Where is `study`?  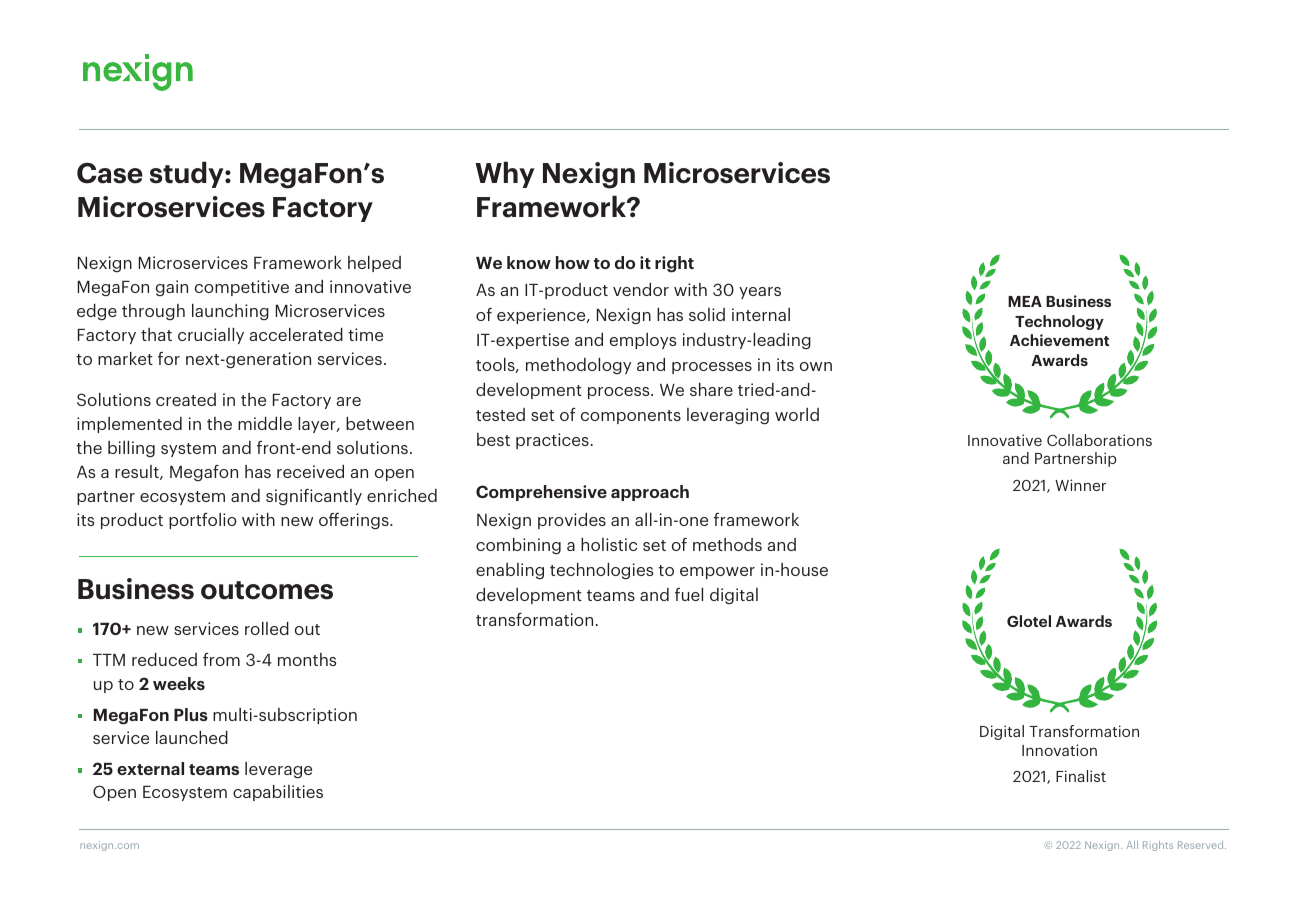
study is located at coordinates (188, 174).
